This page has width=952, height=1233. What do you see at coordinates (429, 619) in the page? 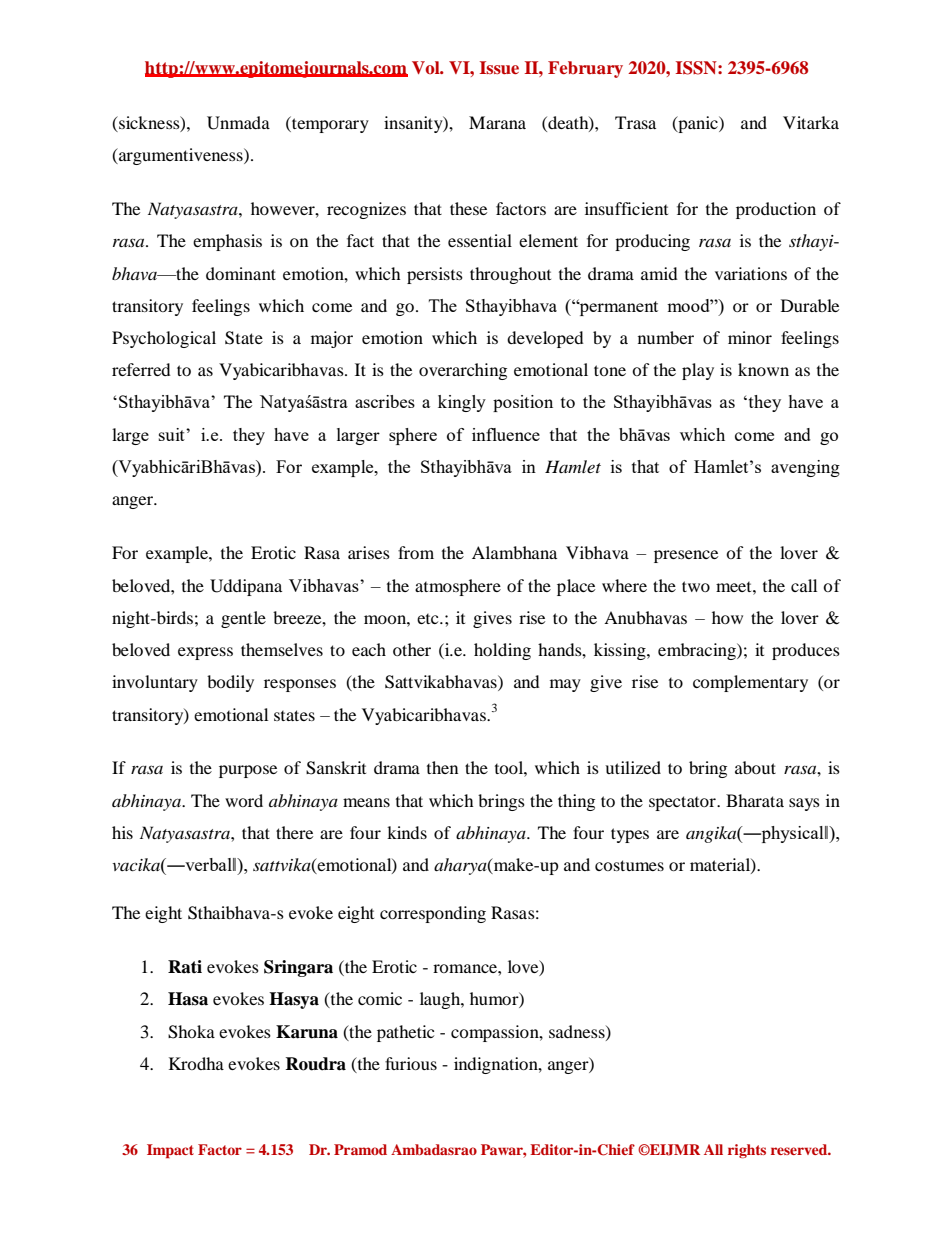
I see `etc` at bounding box center [429, 619].
